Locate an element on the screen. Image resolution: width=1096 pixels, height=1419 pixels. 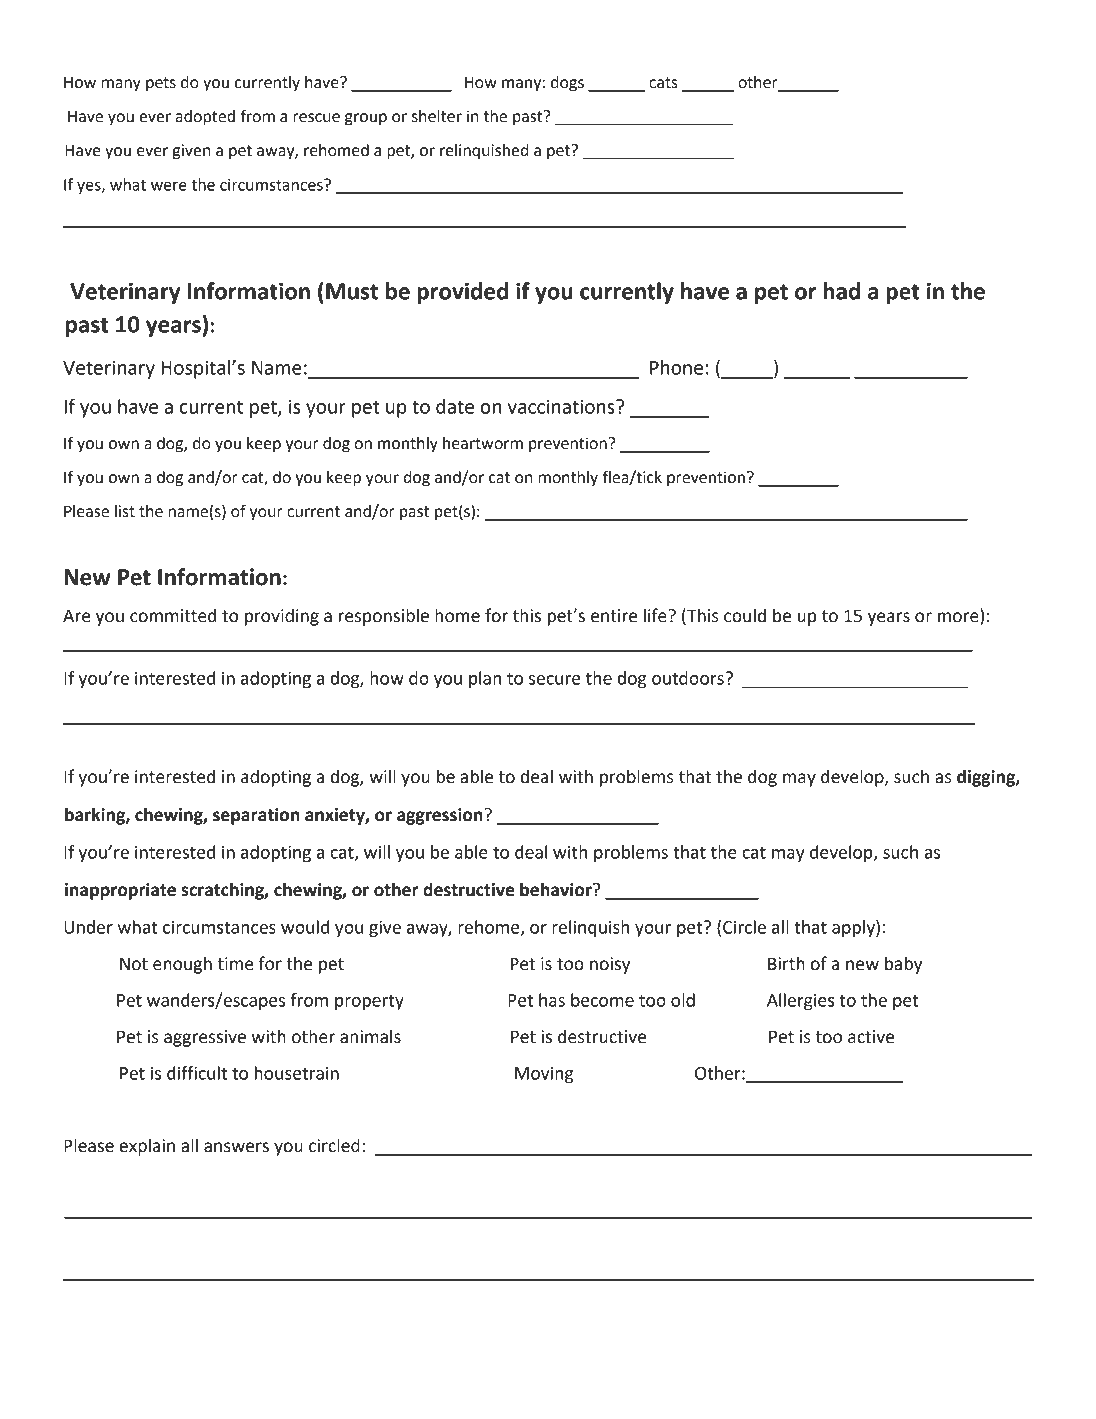
more is located at coordinates (959, 618).
